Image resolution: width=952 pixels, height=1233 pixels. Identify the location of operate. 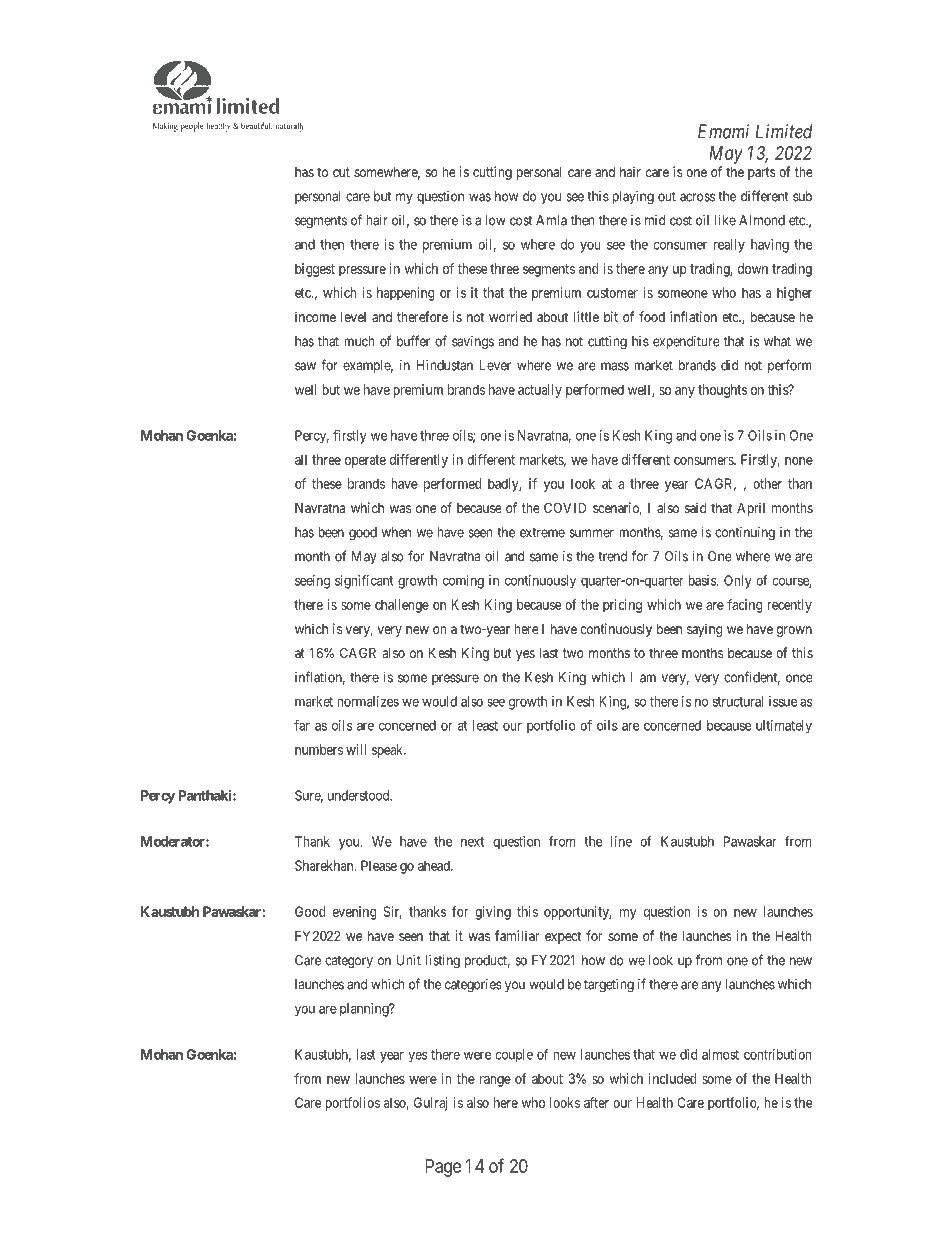
(365, 461).
